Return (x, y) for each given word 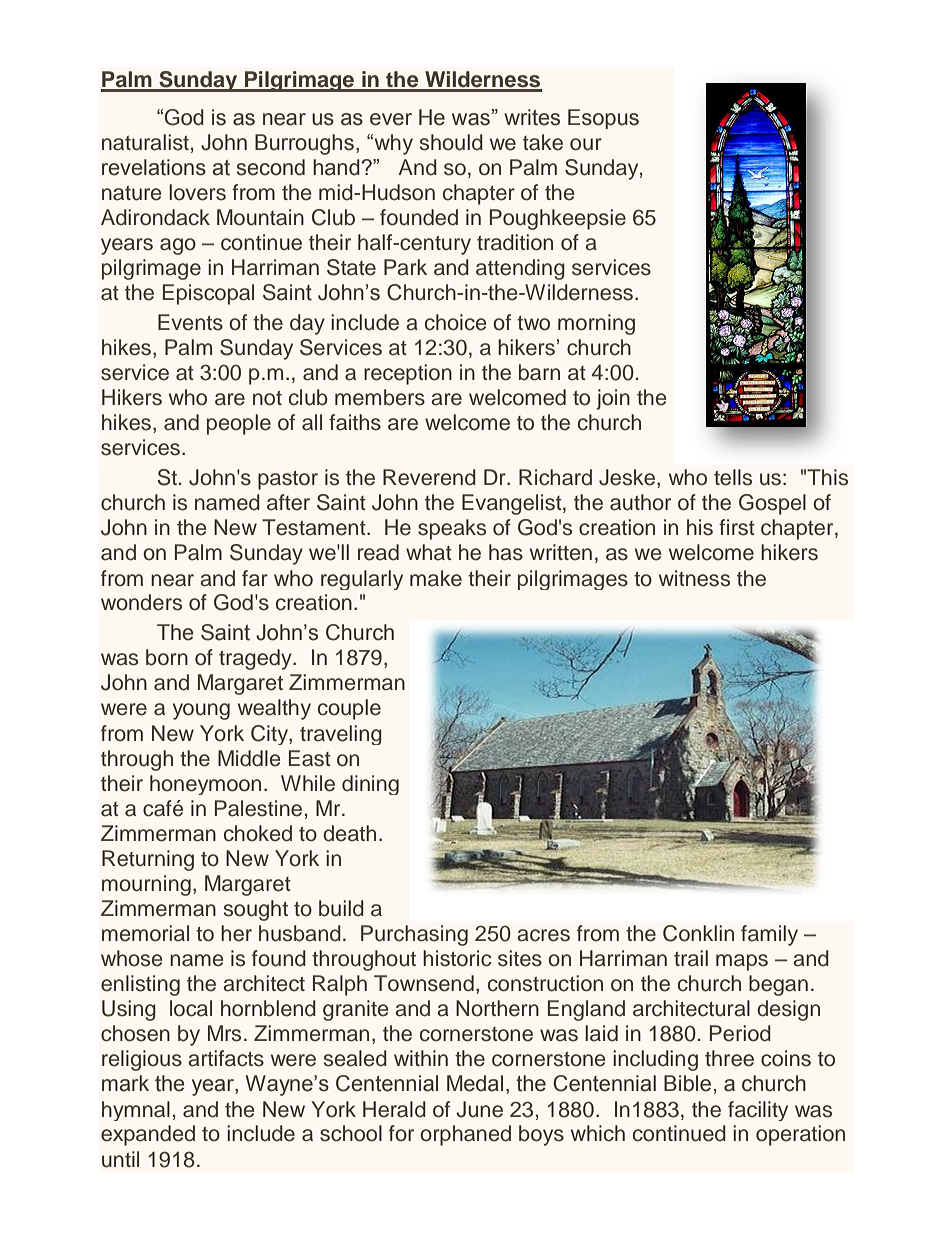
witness (694, 578)
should (451, 142)
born (167, 657)
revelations (154, 167)
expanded (148, 1135)
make (436, 578)
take (543, 142)
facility (758, 1111)
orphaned (465, 1135)
